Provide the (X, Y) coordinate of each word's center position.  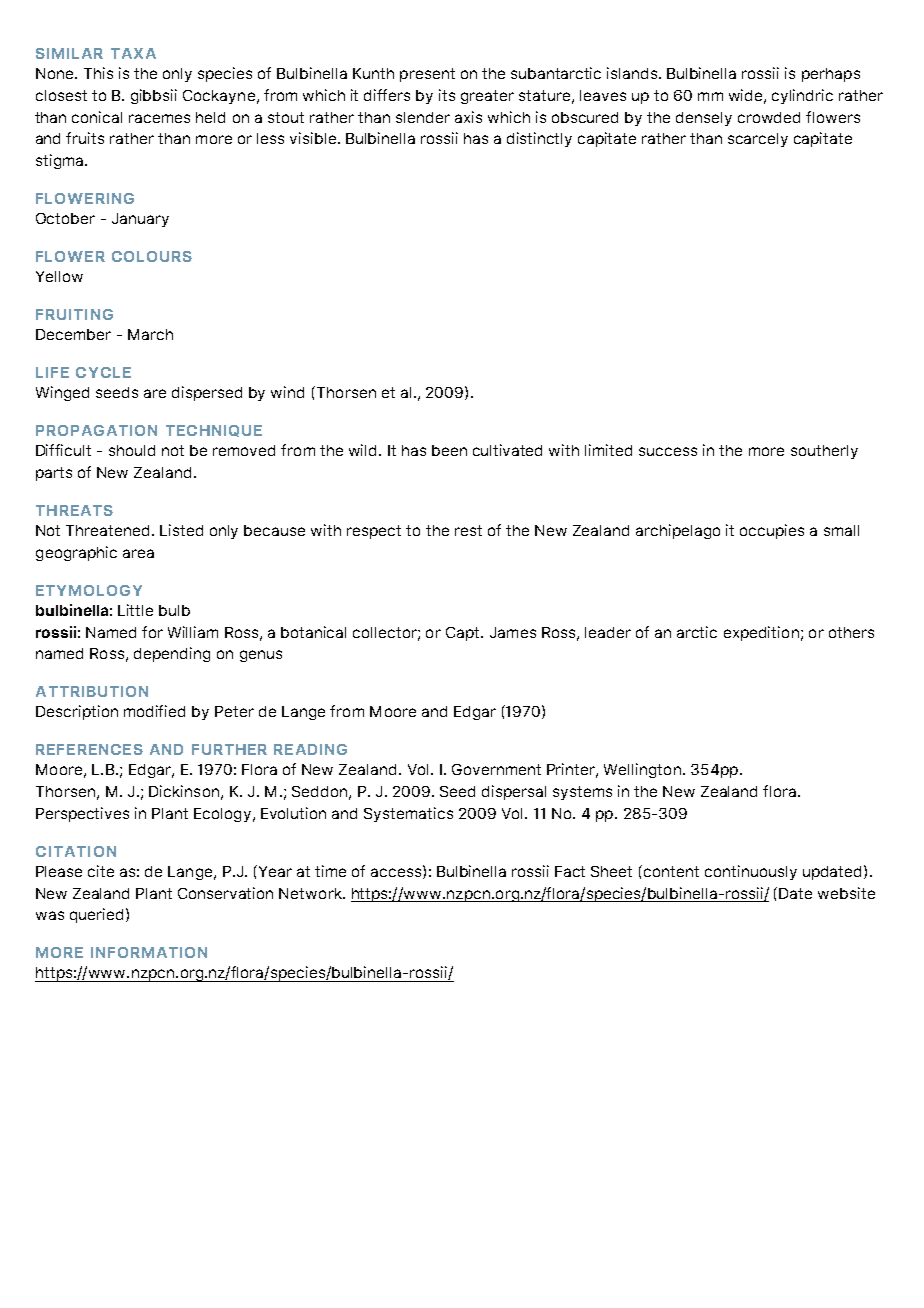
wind (287, 392)
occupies (772, 531)
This (98, 73)
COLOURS (152, 256)
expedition (761, 633)
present (427, 75)
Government (496, 769)
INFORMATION (149, 952)
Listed (181, 530)
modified (154, 711)
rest (468, 530)
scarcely (758, 140)
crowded (769, 117)
